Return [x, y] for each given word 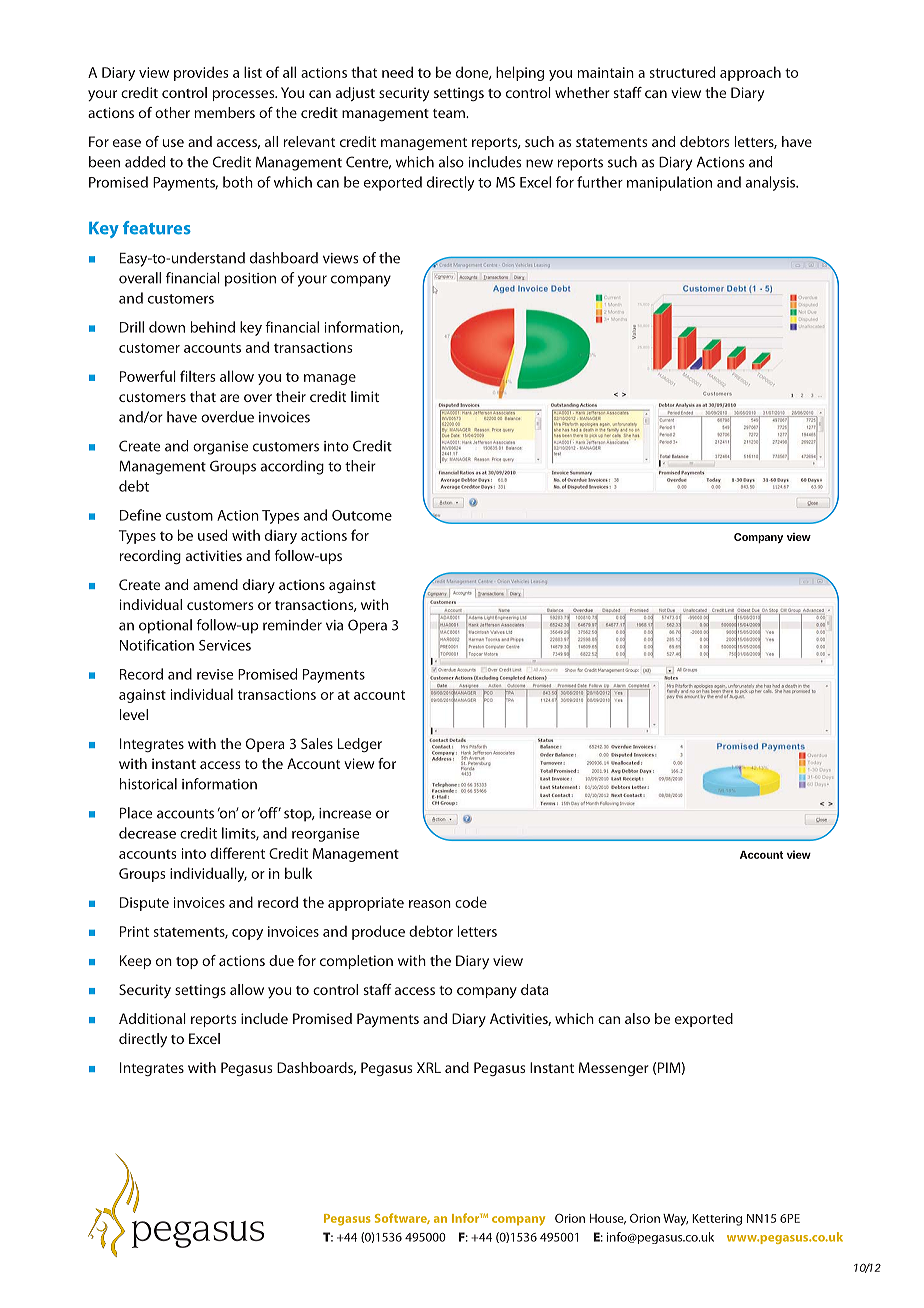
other [172, 112]
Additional [152, 1018]
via [334, 625]
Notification [157, 645]
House [608, 1219]
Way [675, 1220]
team [450, 113]
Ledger [360, 745]
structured [682, 72]
